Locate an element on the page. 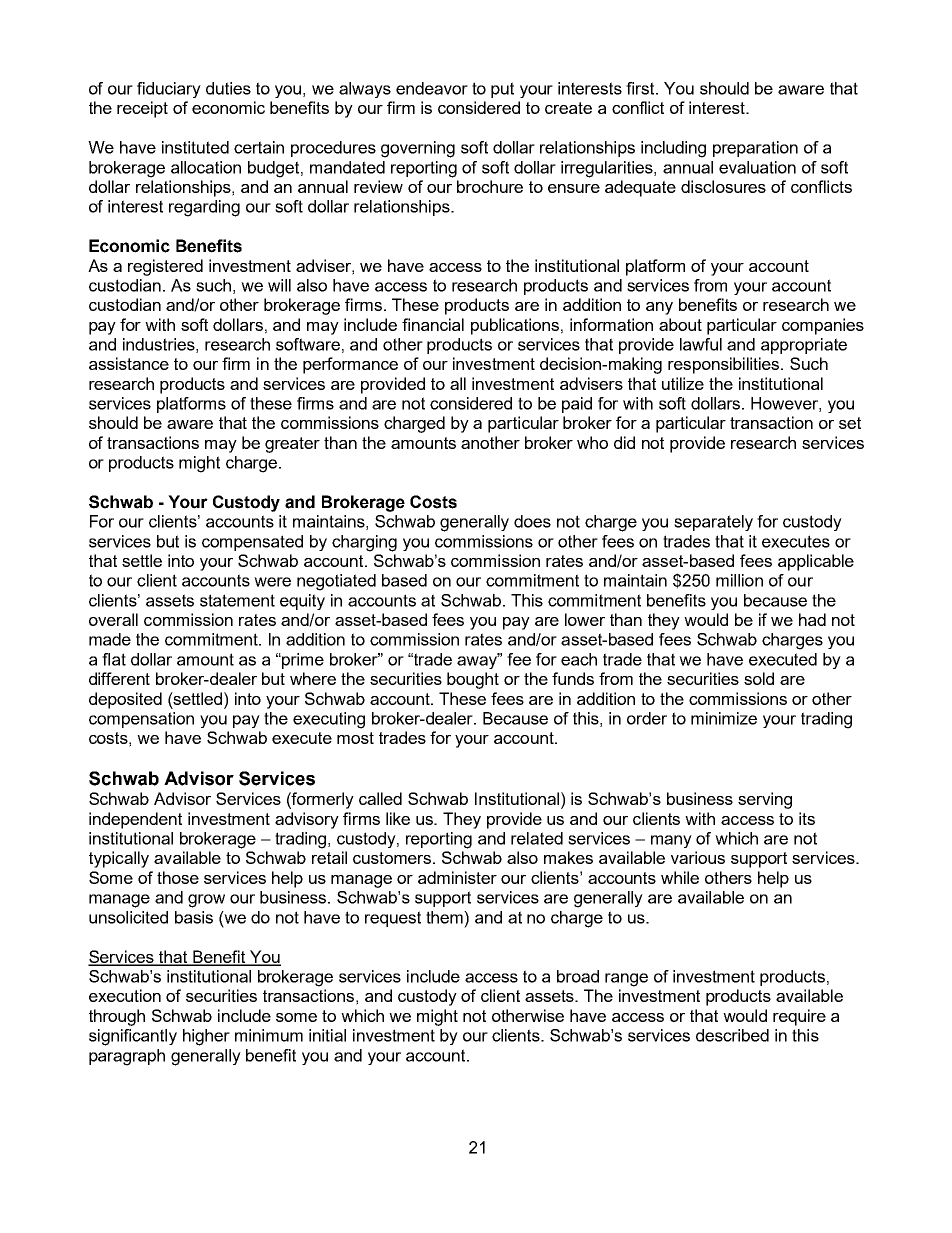 The width and height of the page is (952, 1233). does is located at coordinates (532, 521).
